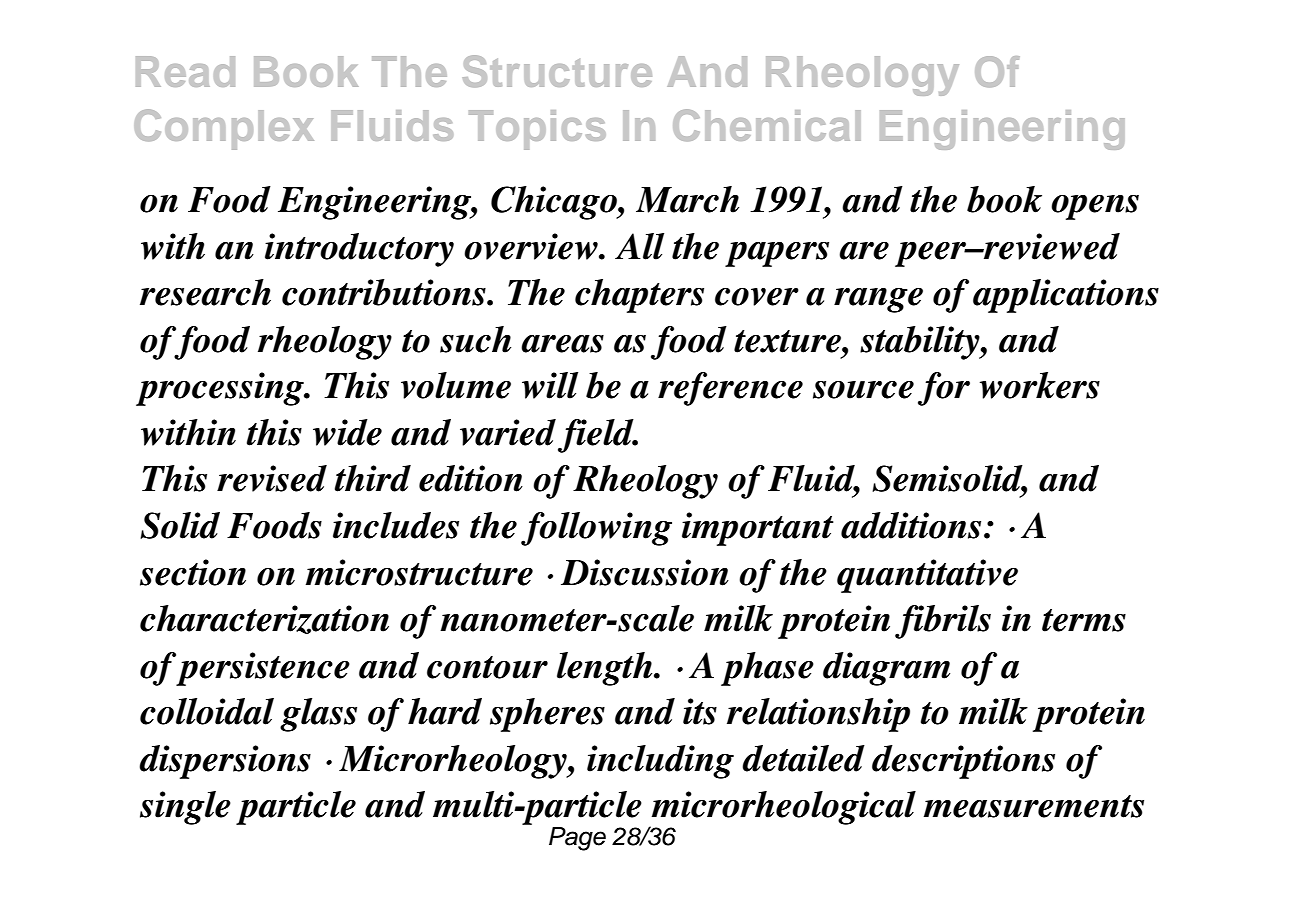 The height and width of the page is (924, 1303). What do you see at coordinates (639, 296) in the page?
I see `chapters` at bounding box center [639, 296].
